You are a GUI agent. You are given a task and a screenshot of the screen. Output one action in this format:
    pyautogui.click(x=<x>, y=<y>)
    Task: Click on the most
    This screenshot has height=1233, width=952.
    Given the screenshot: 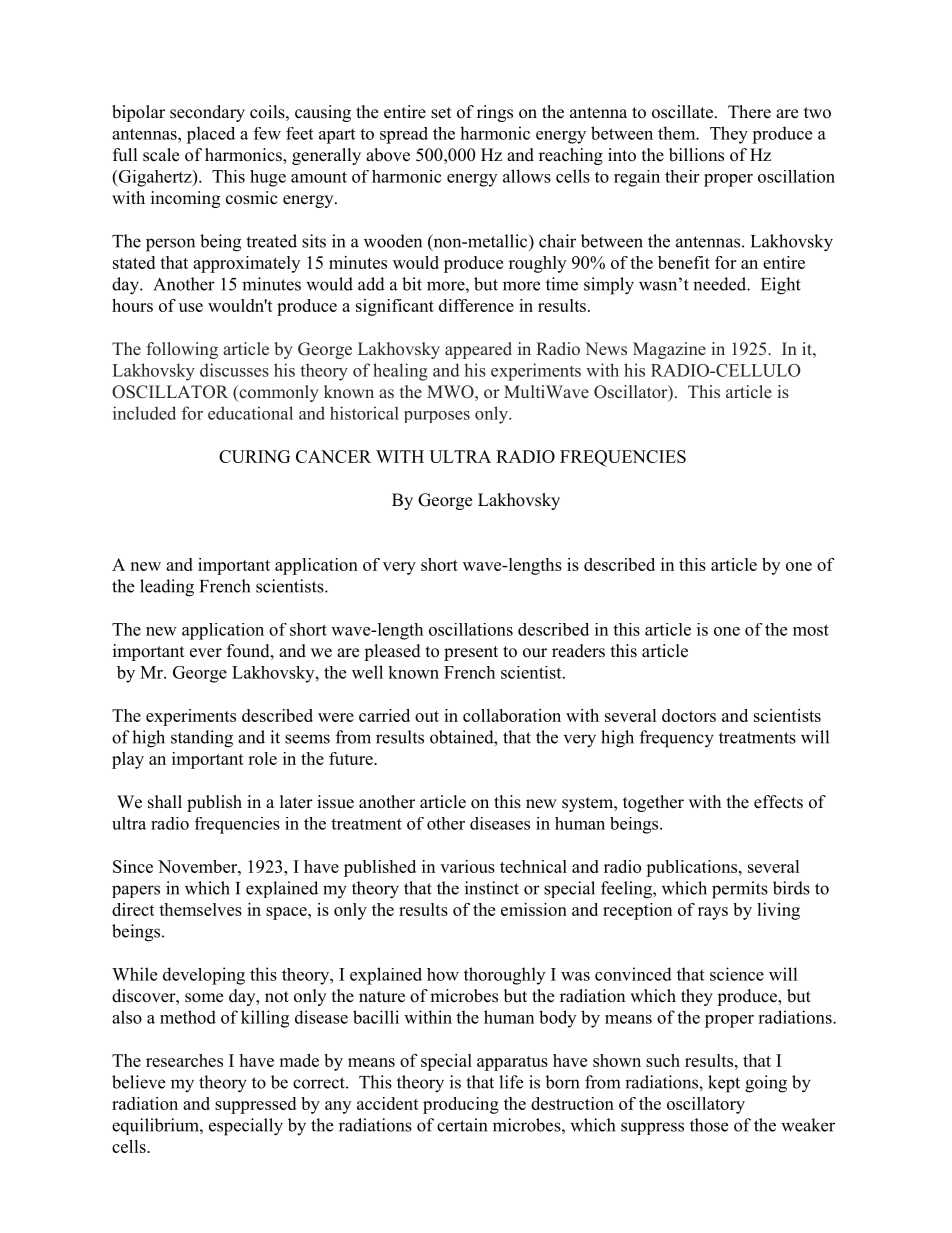 What is the action you would take?
    pyautogui.click(x=811, y=630)
